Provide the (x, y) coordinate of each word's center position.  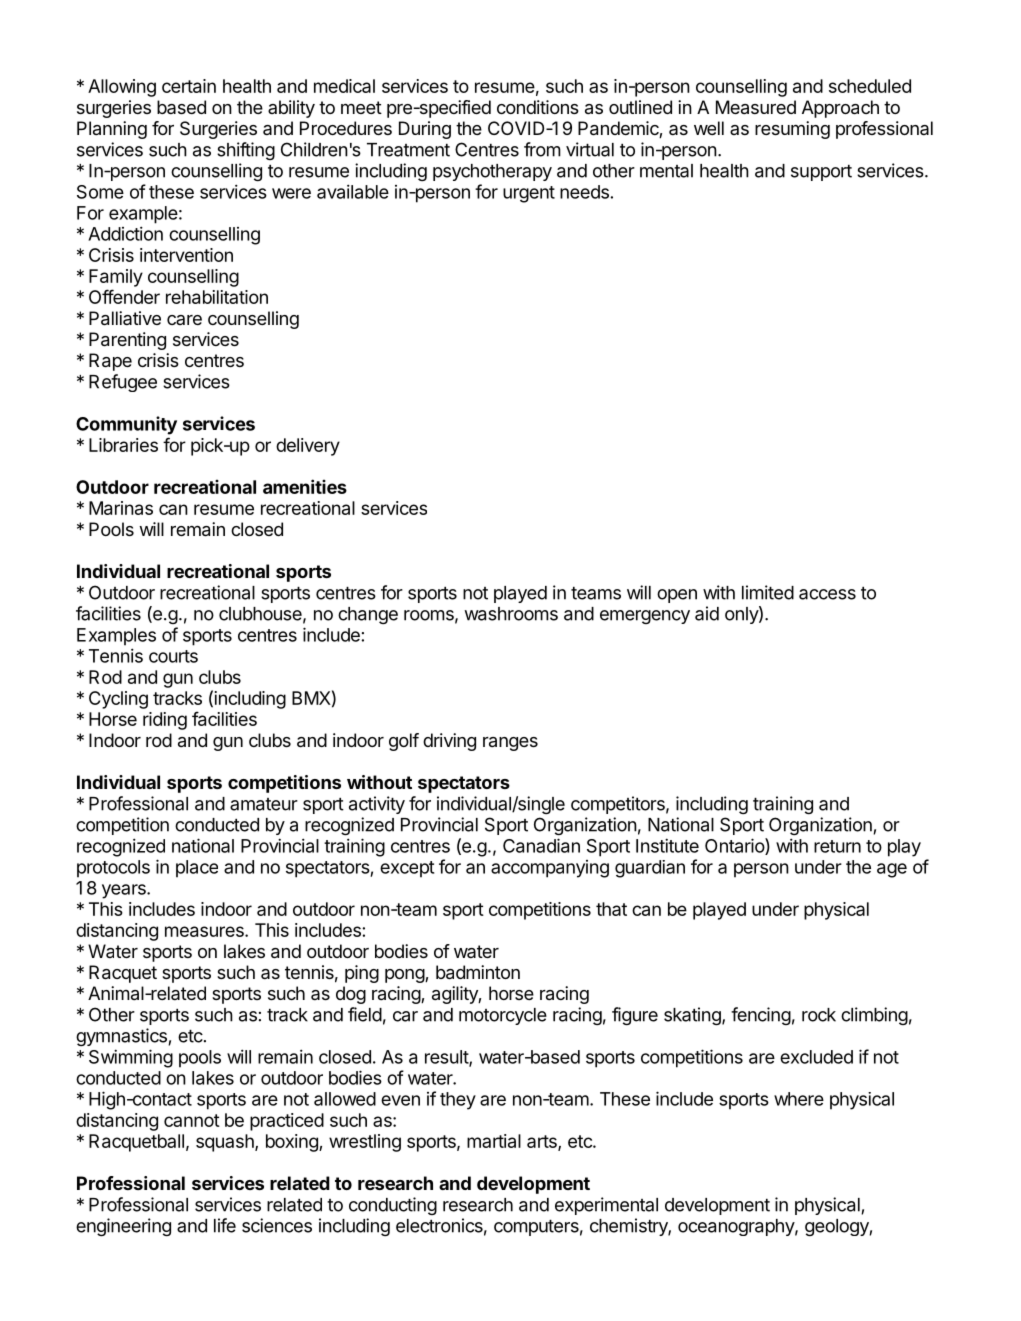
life (225, 1225)
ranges (510, 744)
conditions (538, 107)
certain (189, 86)
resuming (792, 130)
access (827, 594)
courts (173, 656)
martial (494, 1141)
